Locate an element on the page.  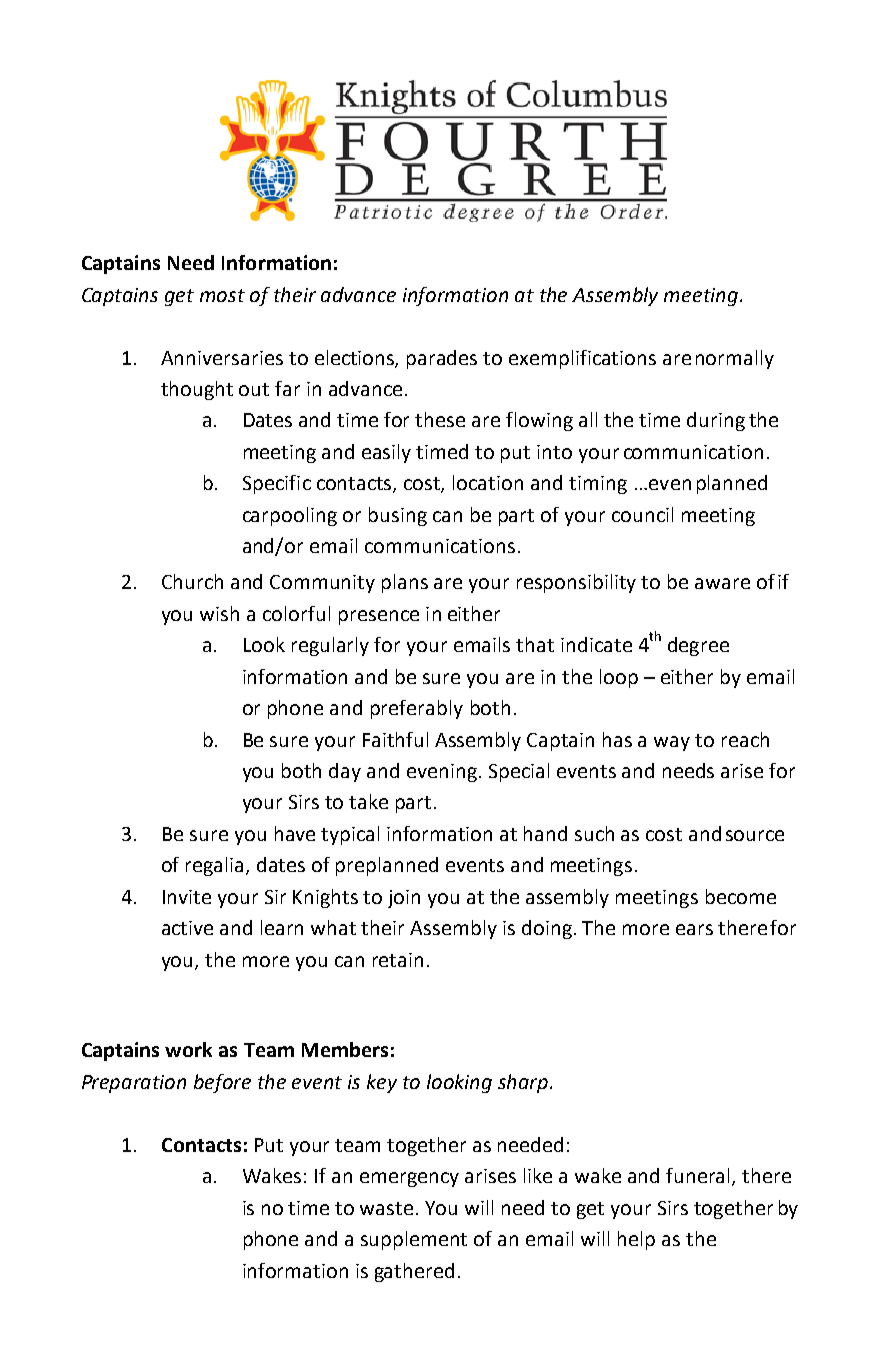
wish is located at coordinates (219, 613).
